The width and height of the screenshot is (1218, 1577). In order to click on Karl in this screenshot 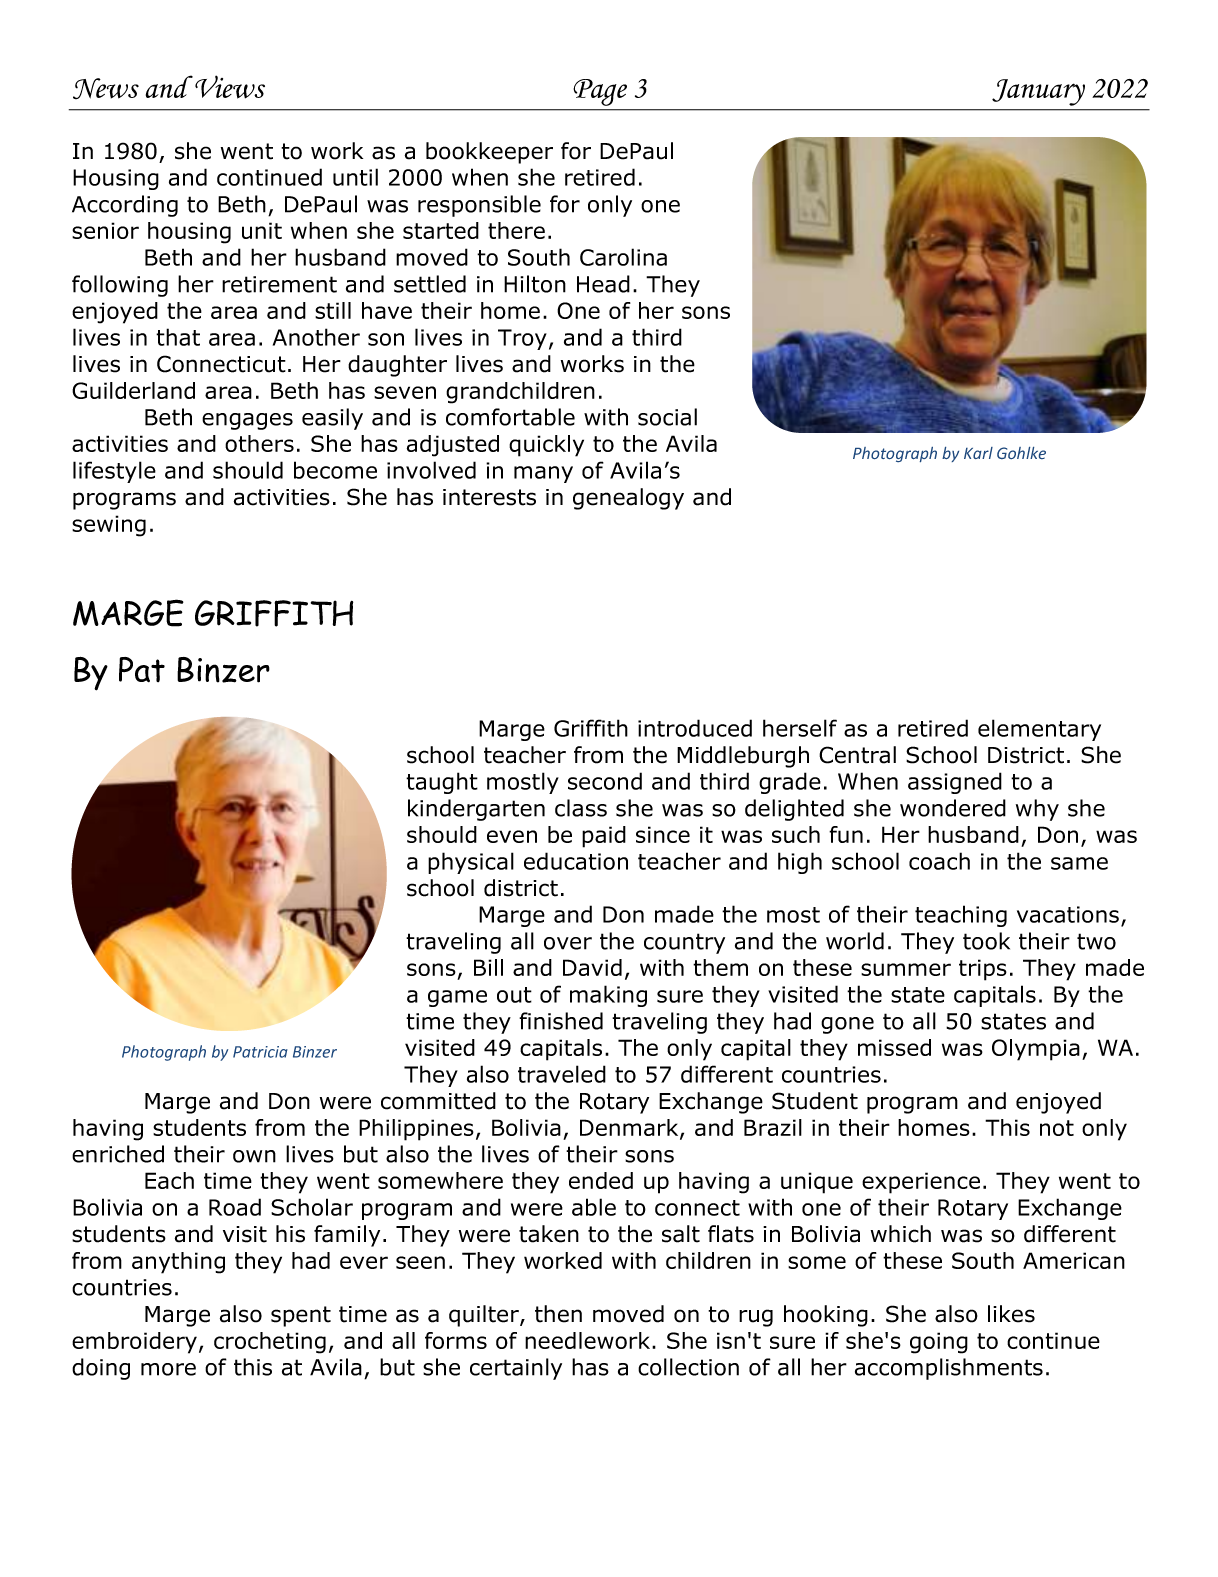, I will do `click(978, 453)`.
